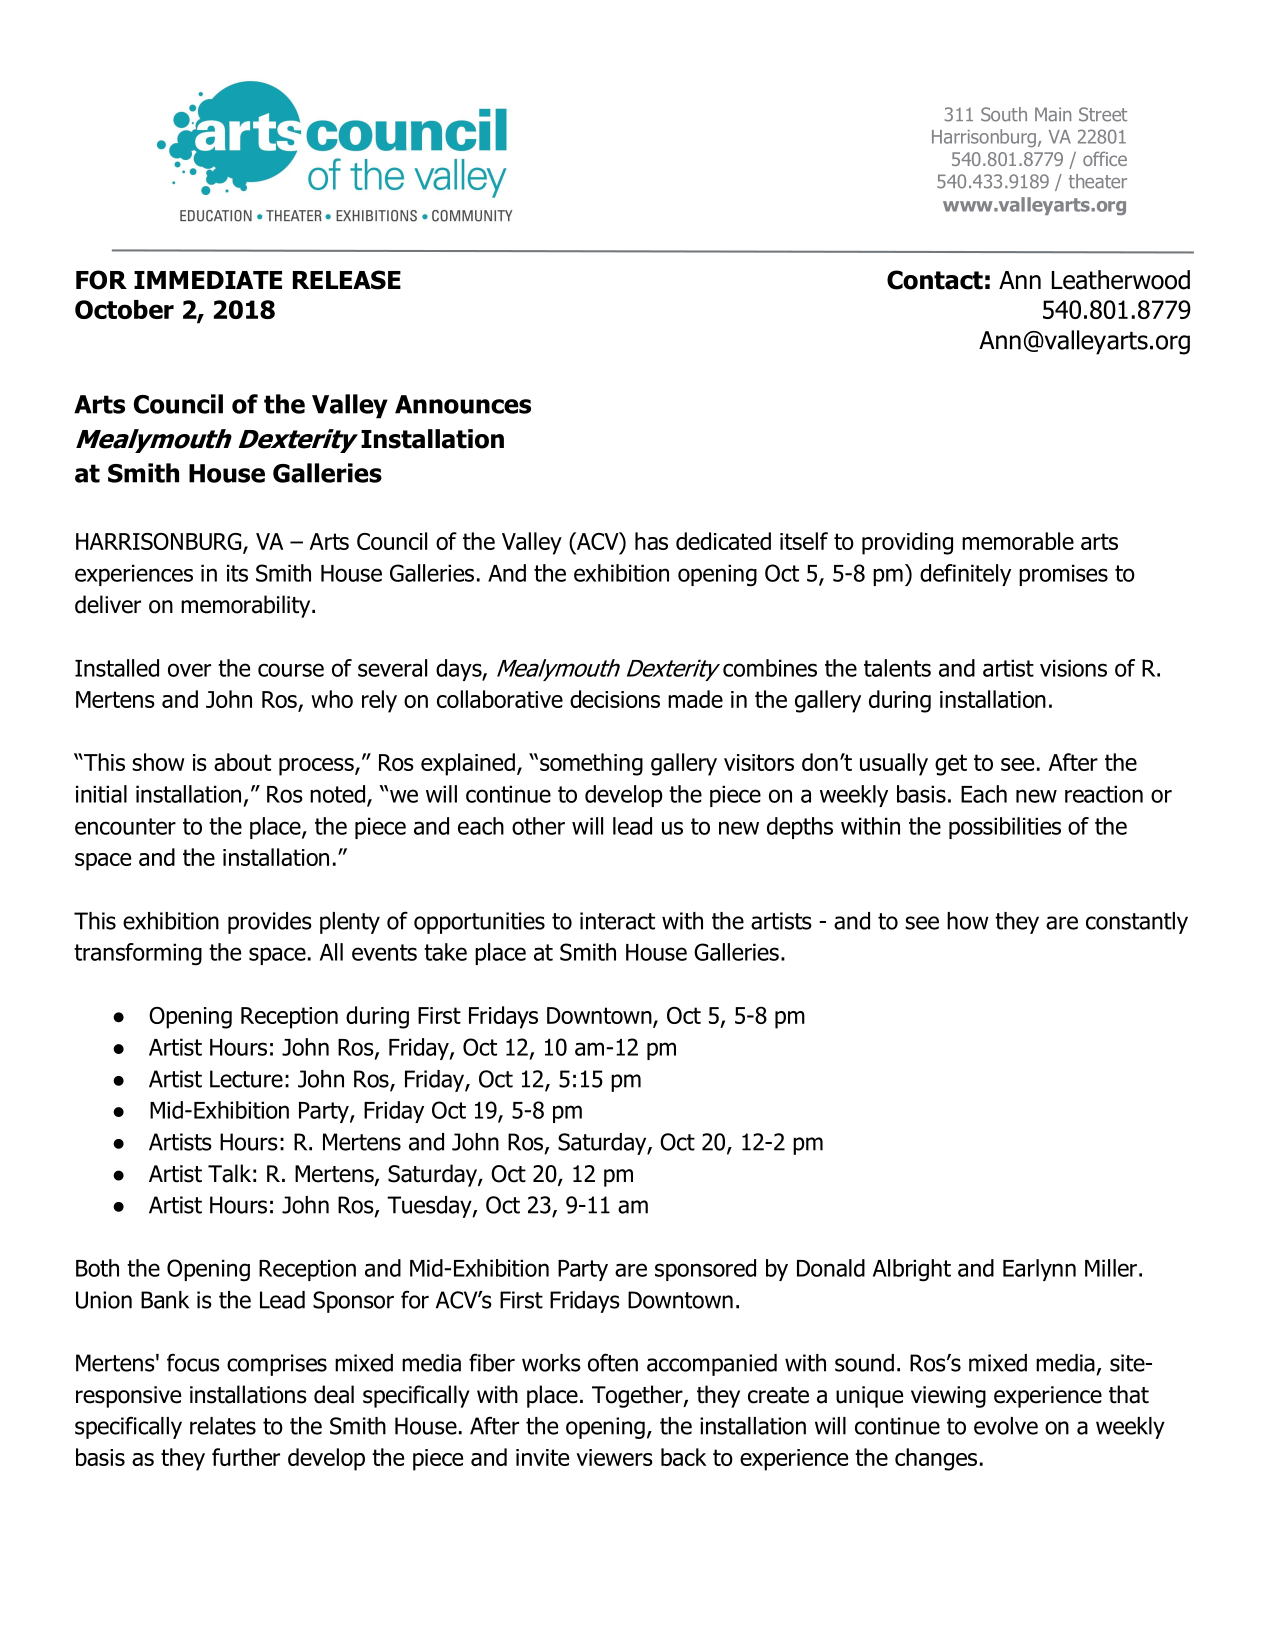 This screenshot has width=1266, height=1639. Describe the element at coordinates (617, 921) in the screenshot. I see `interact` at that location.
